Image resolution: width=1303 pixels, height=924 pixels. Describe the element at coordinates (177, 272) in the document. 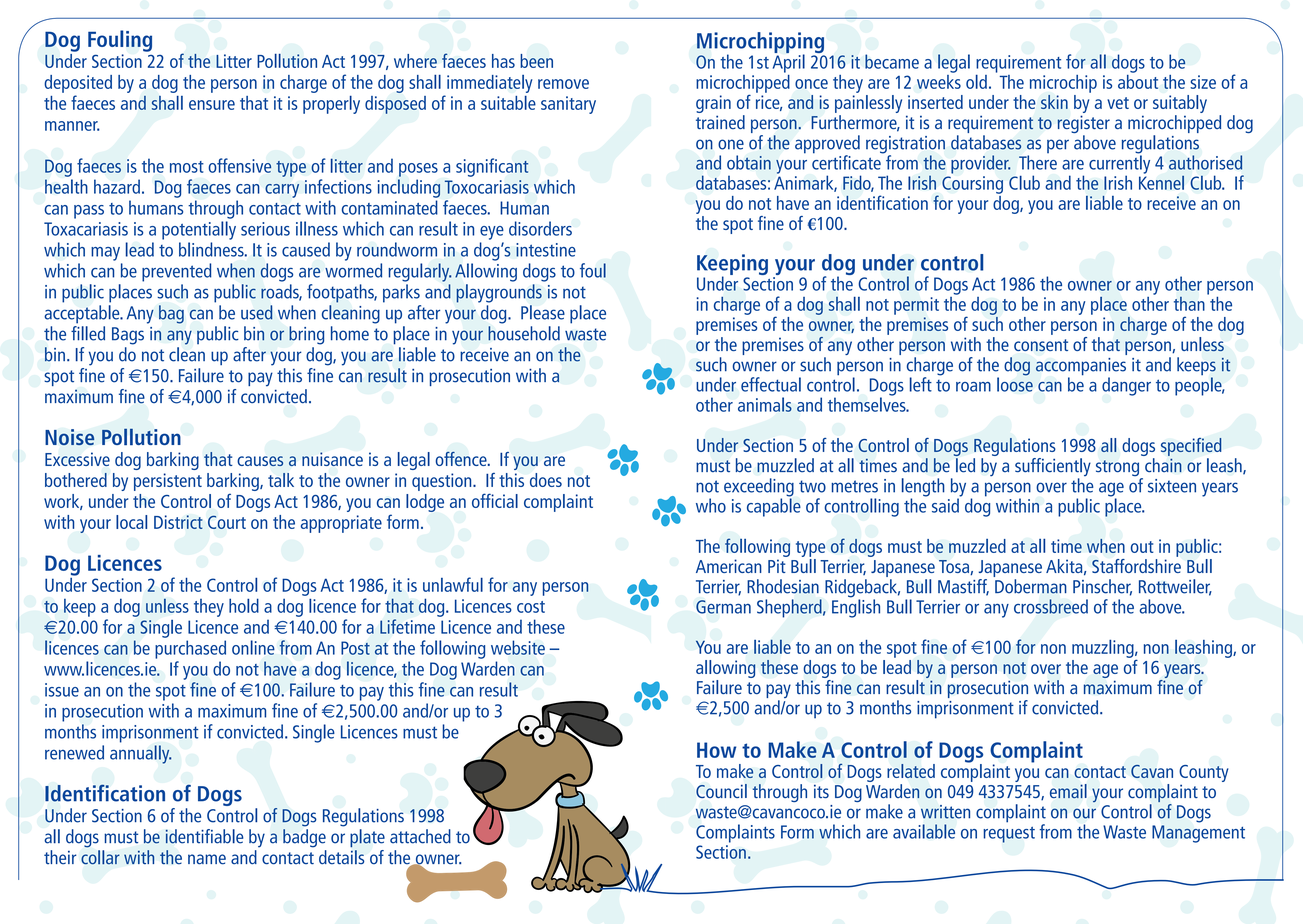

I see `prevented` at that location.
